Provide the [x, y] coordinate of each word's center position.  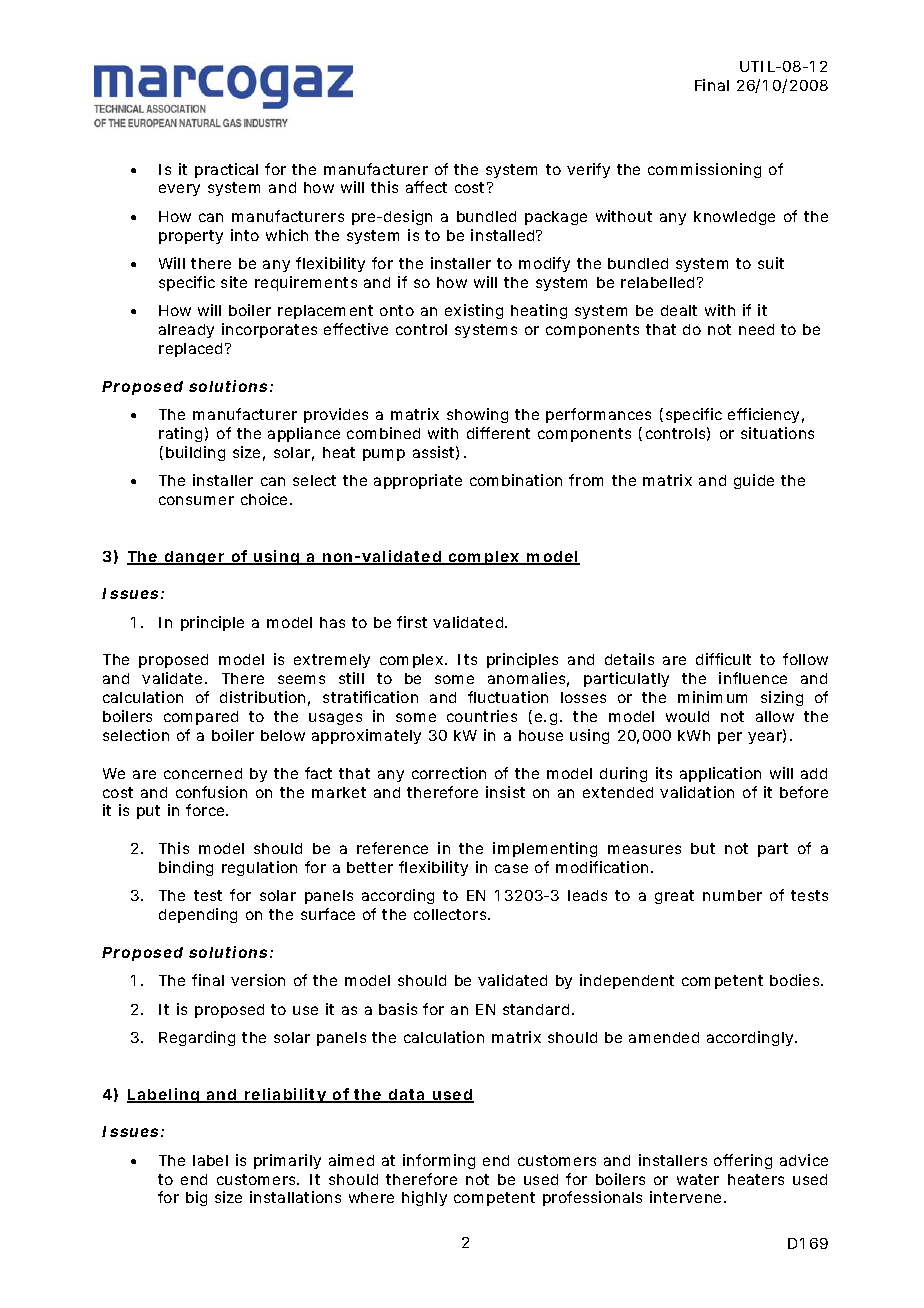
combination [516, 480]
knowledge [734, 218]
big [196, 1198]
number [732, 895]
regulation [259, 868]
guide [754, 481]
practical [226, 170]
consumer [196, 500]
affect [426, 187]
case [511, 868]
